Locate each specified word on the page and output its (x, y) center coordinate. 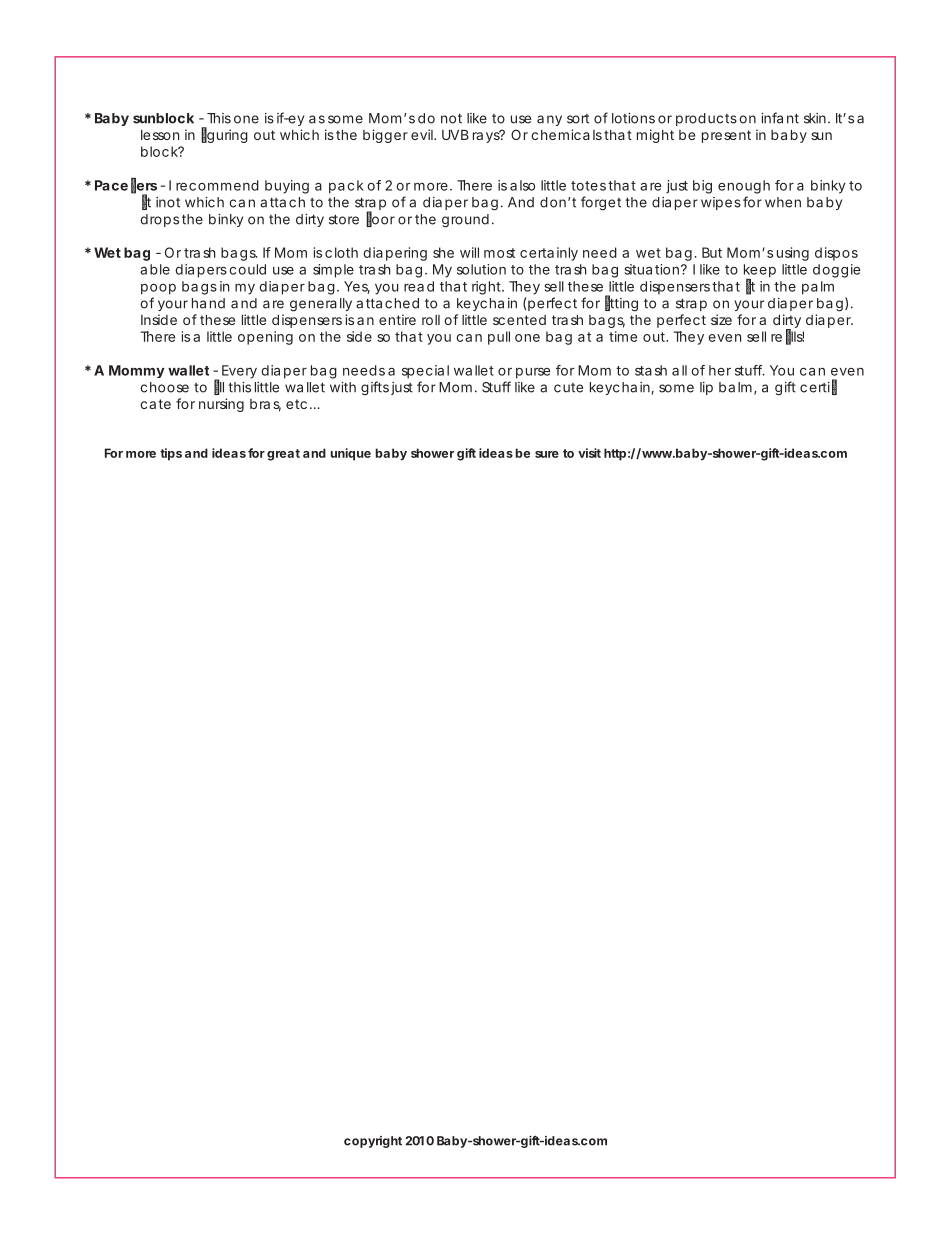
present (726, 136)
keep (760, 272)
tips (171, 454)
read (419, 286)
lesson (160, 135)
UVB (455, 135)
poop (158, 289)
